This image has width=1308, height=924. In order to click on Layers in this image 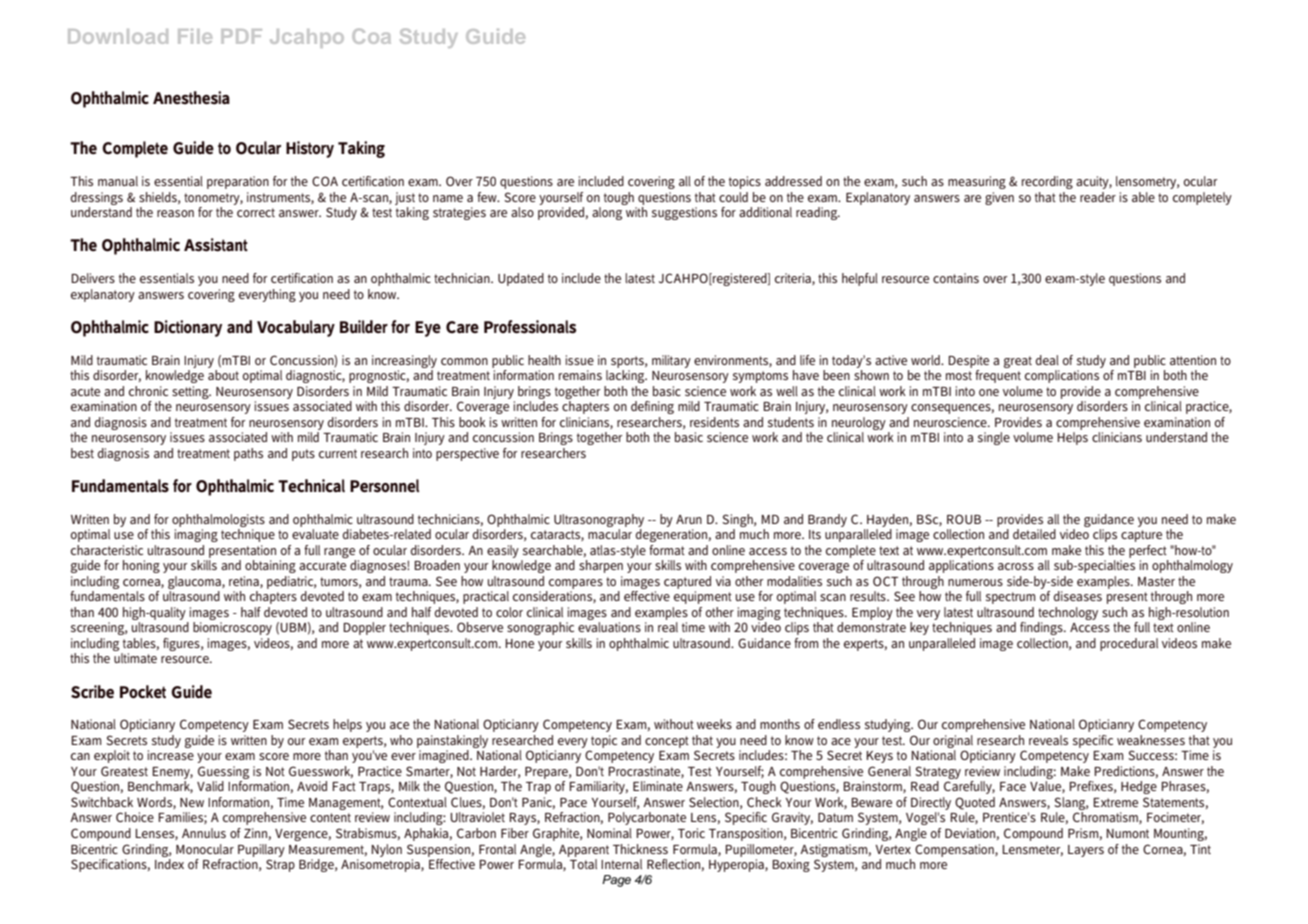, I will do `click(1086, 851)`.
